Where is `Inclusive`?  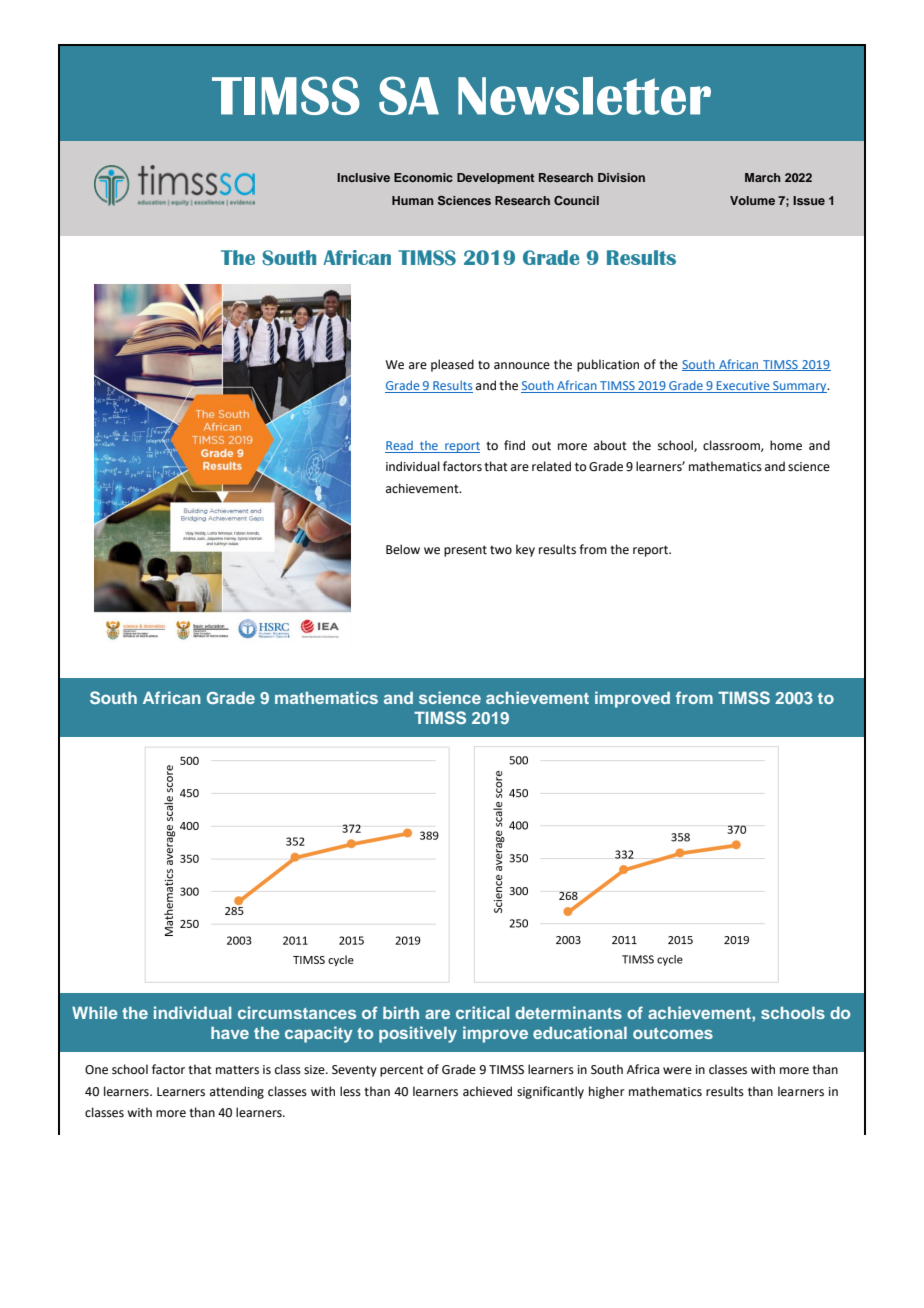 Inclusive is located at coordinates (363, 177).
